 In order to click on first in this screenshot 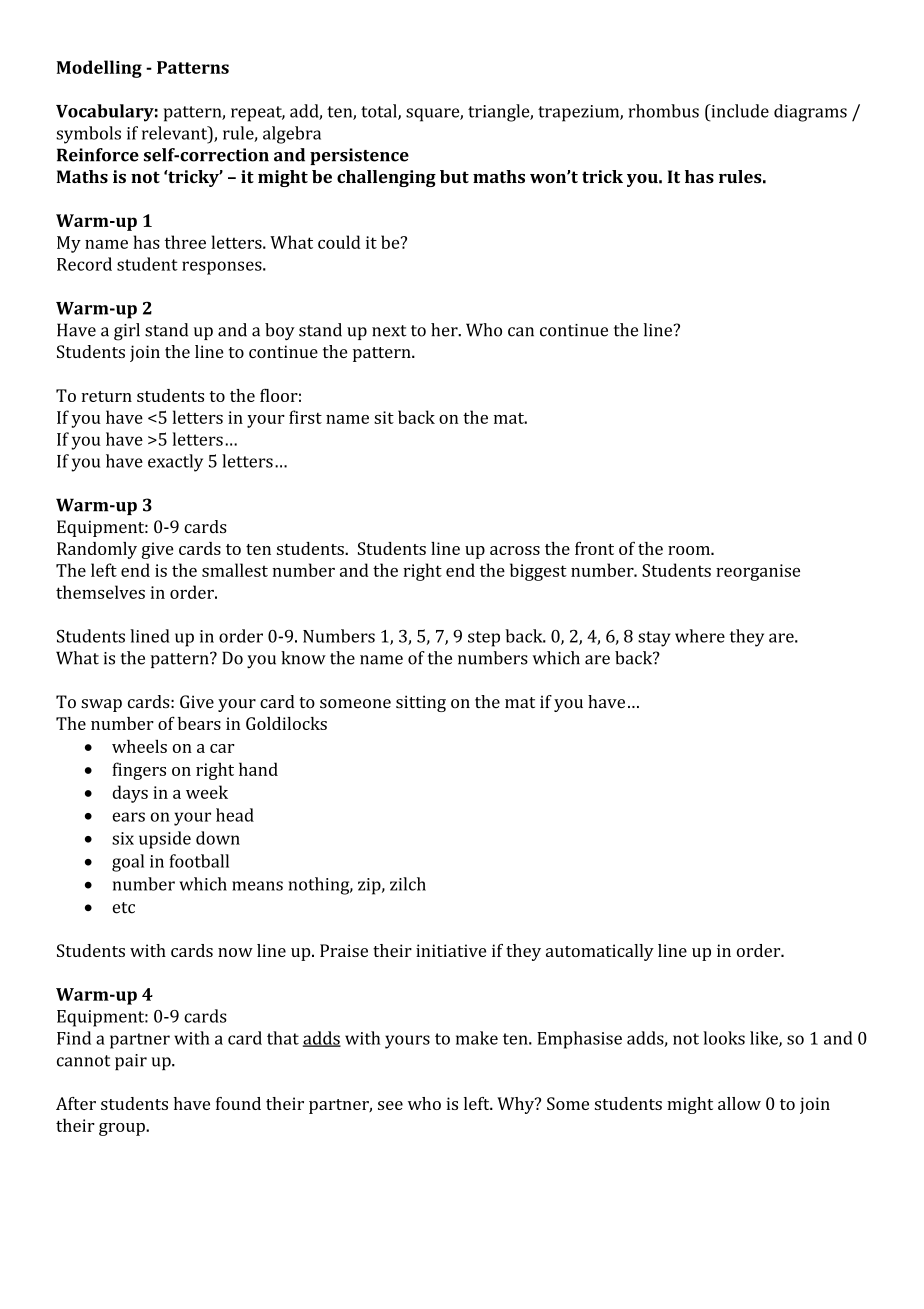, I will do `click(305, 417)`.
